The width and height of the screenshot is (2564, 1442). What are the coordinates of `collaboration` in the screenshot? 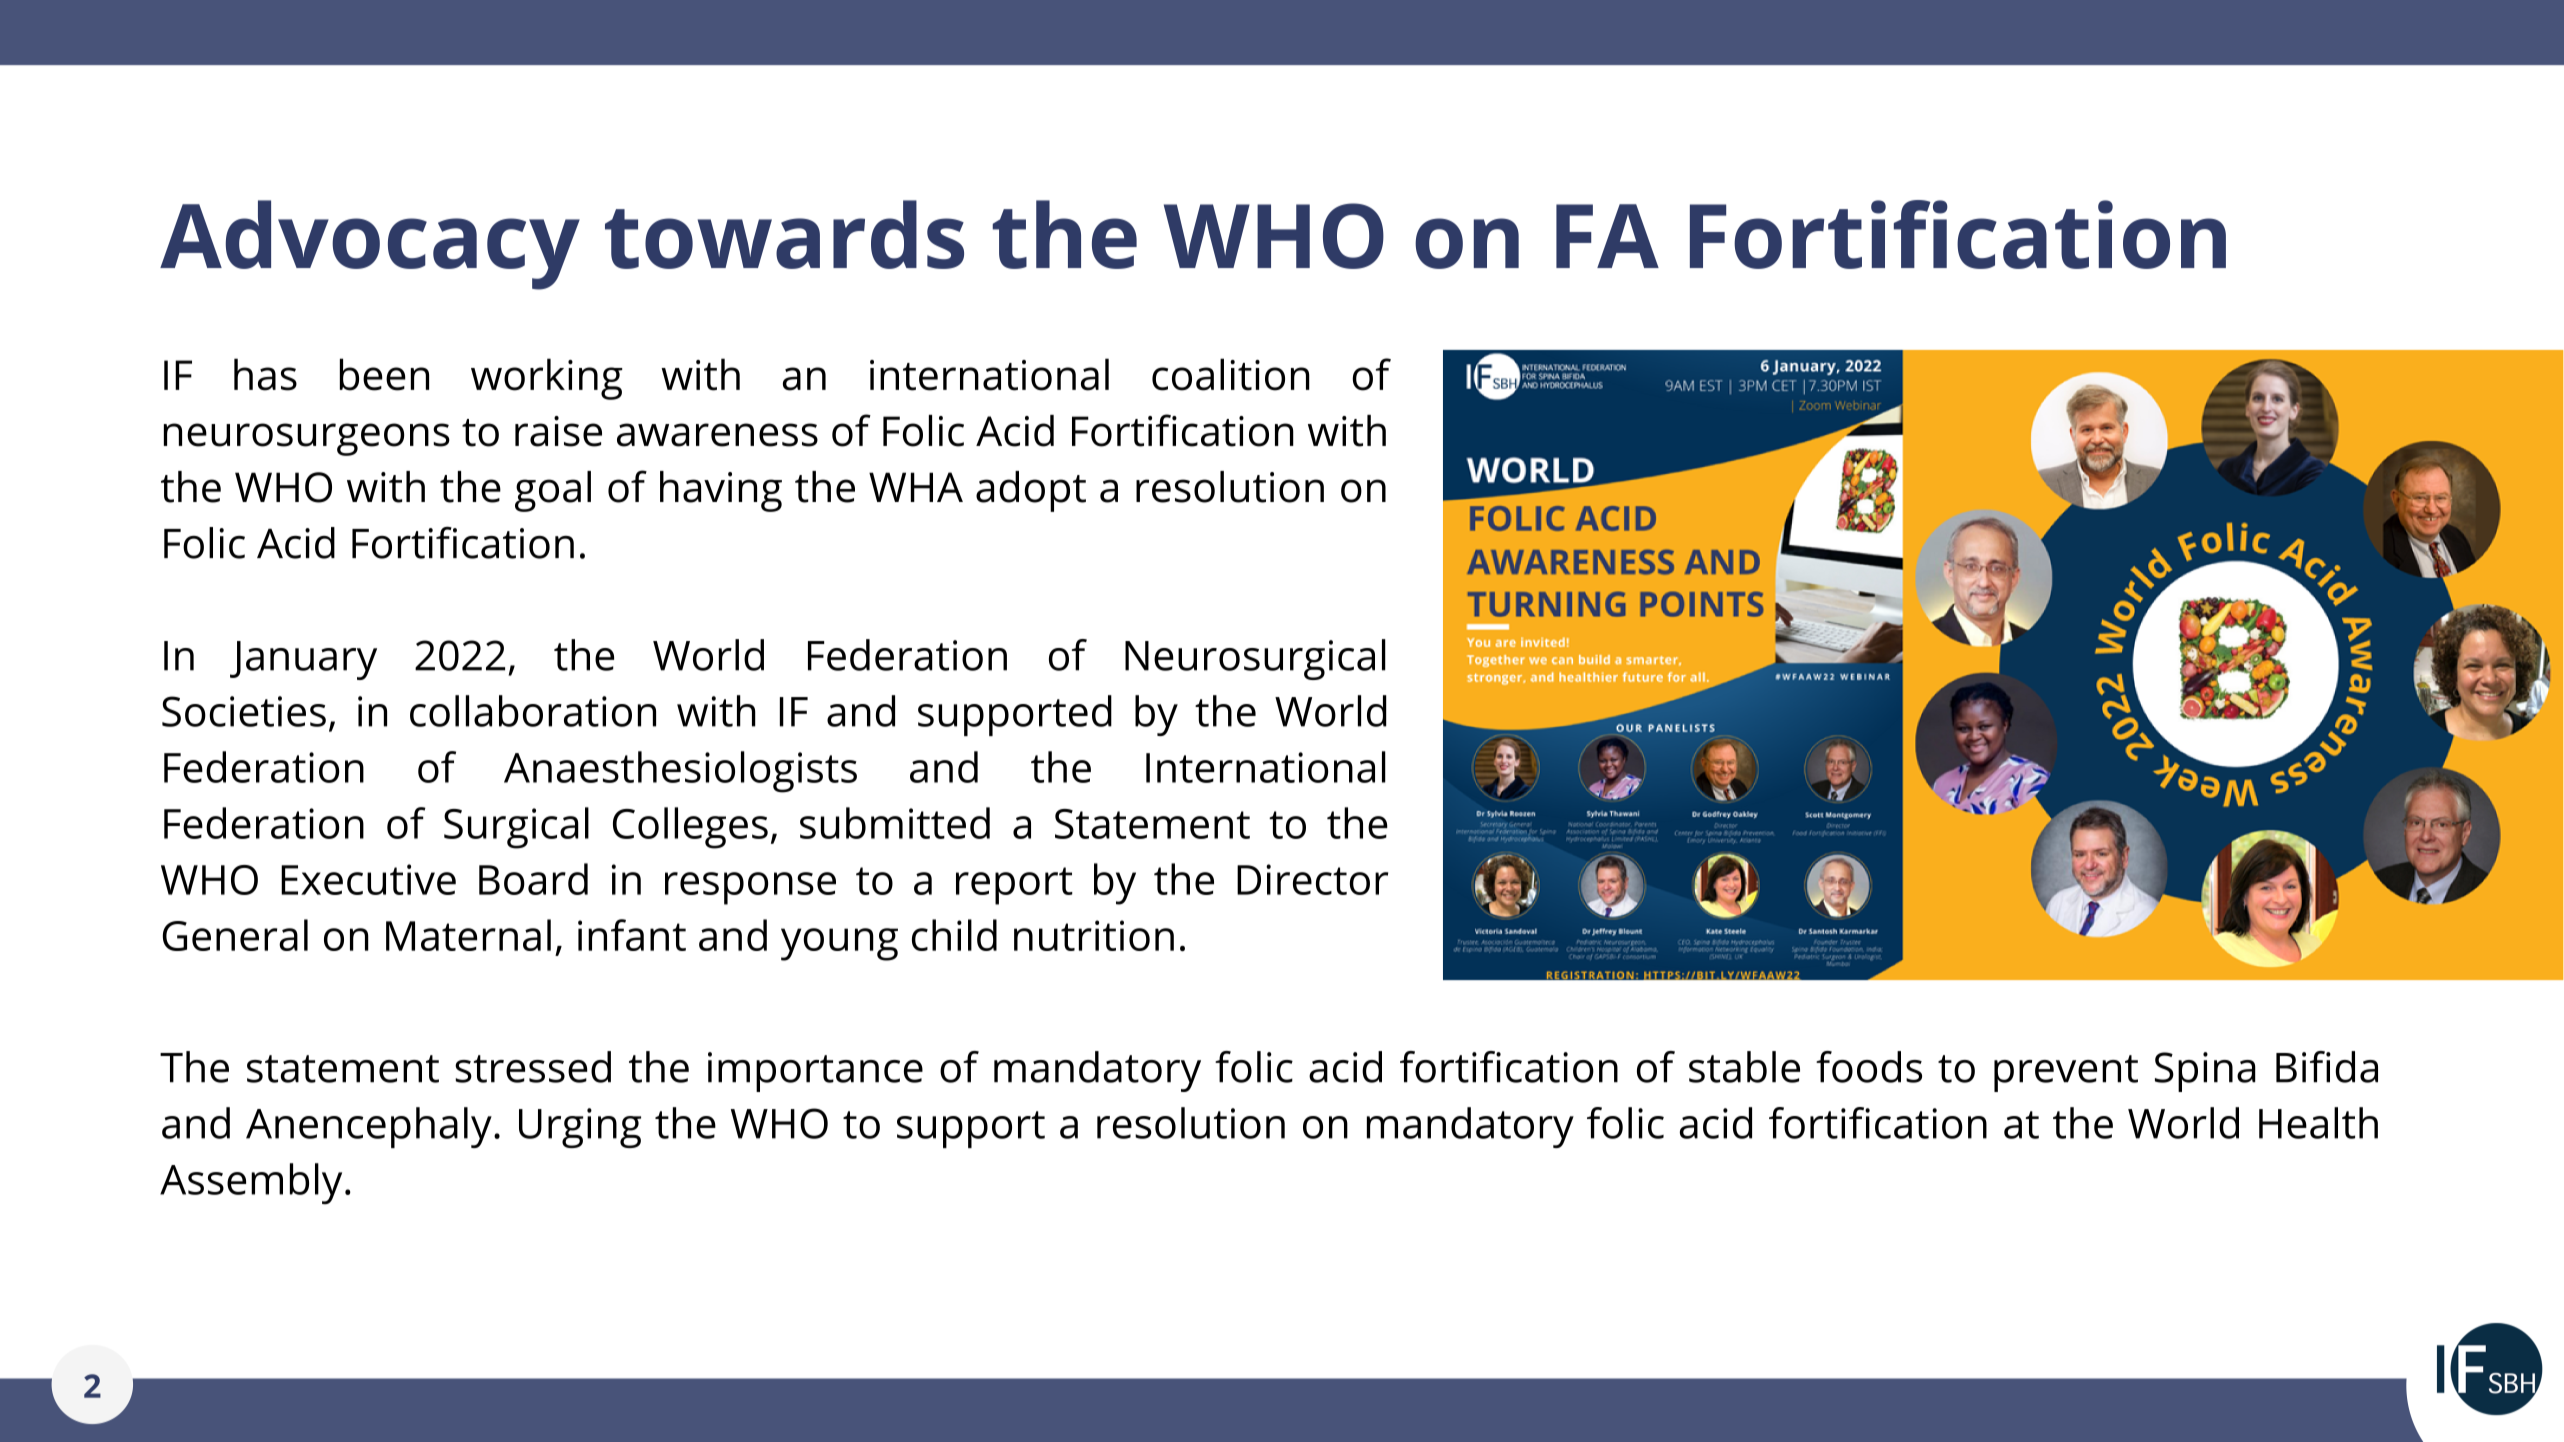 It's located at (533, 711).
